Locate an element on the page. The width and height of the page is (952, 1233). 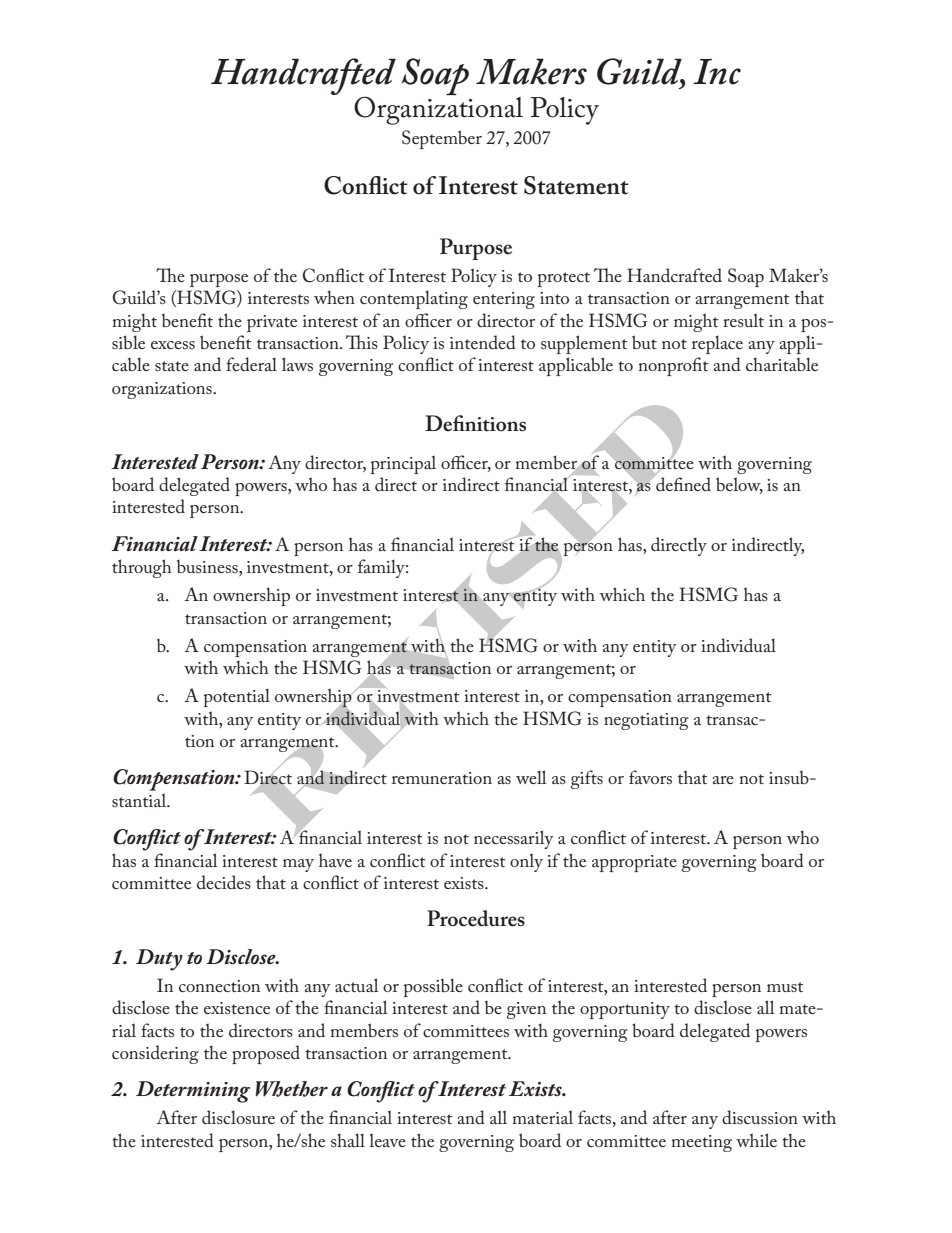
negotiating is located at coordinates (646, 721).
